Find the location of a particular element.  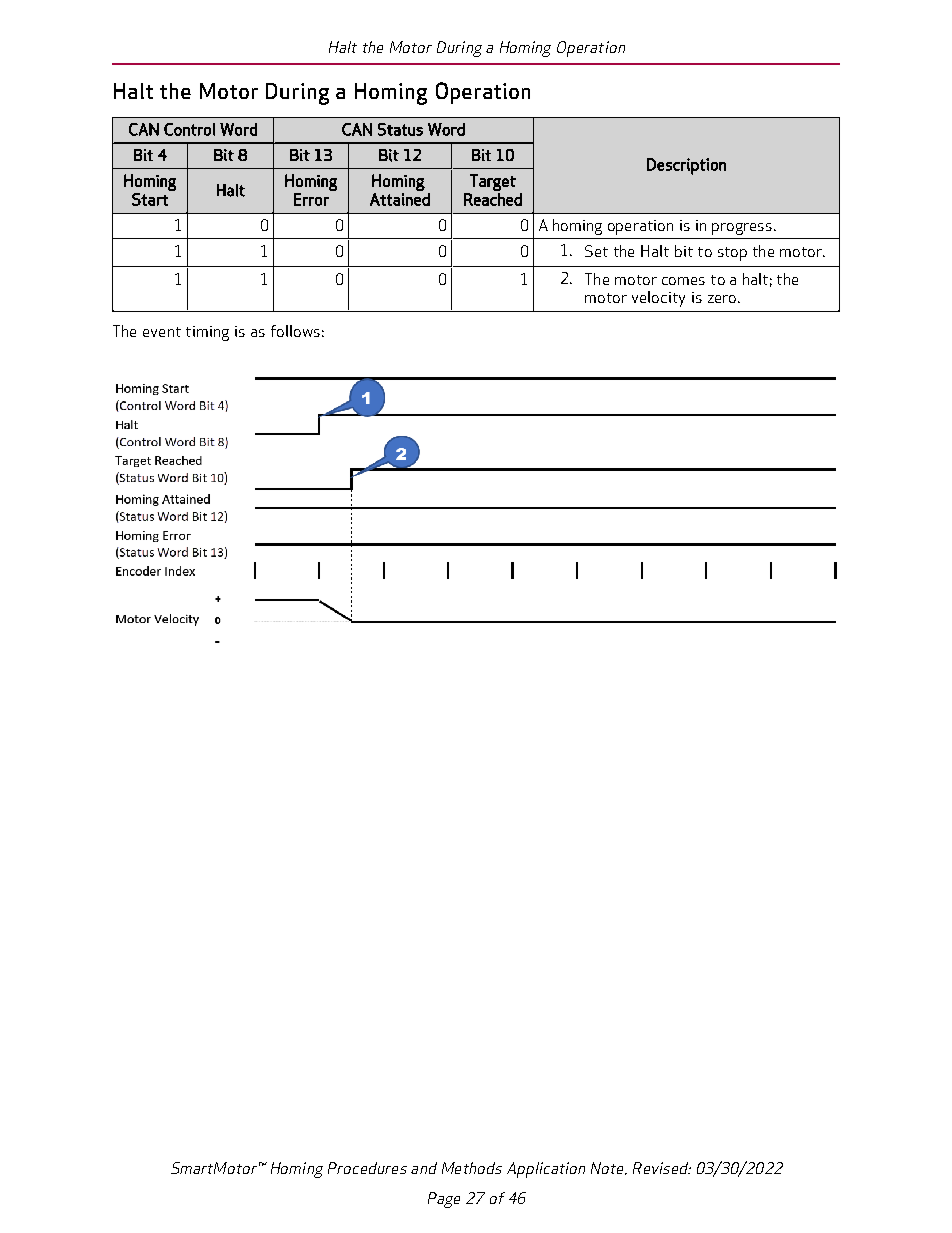

comes is located at coordinates (683, 281).
